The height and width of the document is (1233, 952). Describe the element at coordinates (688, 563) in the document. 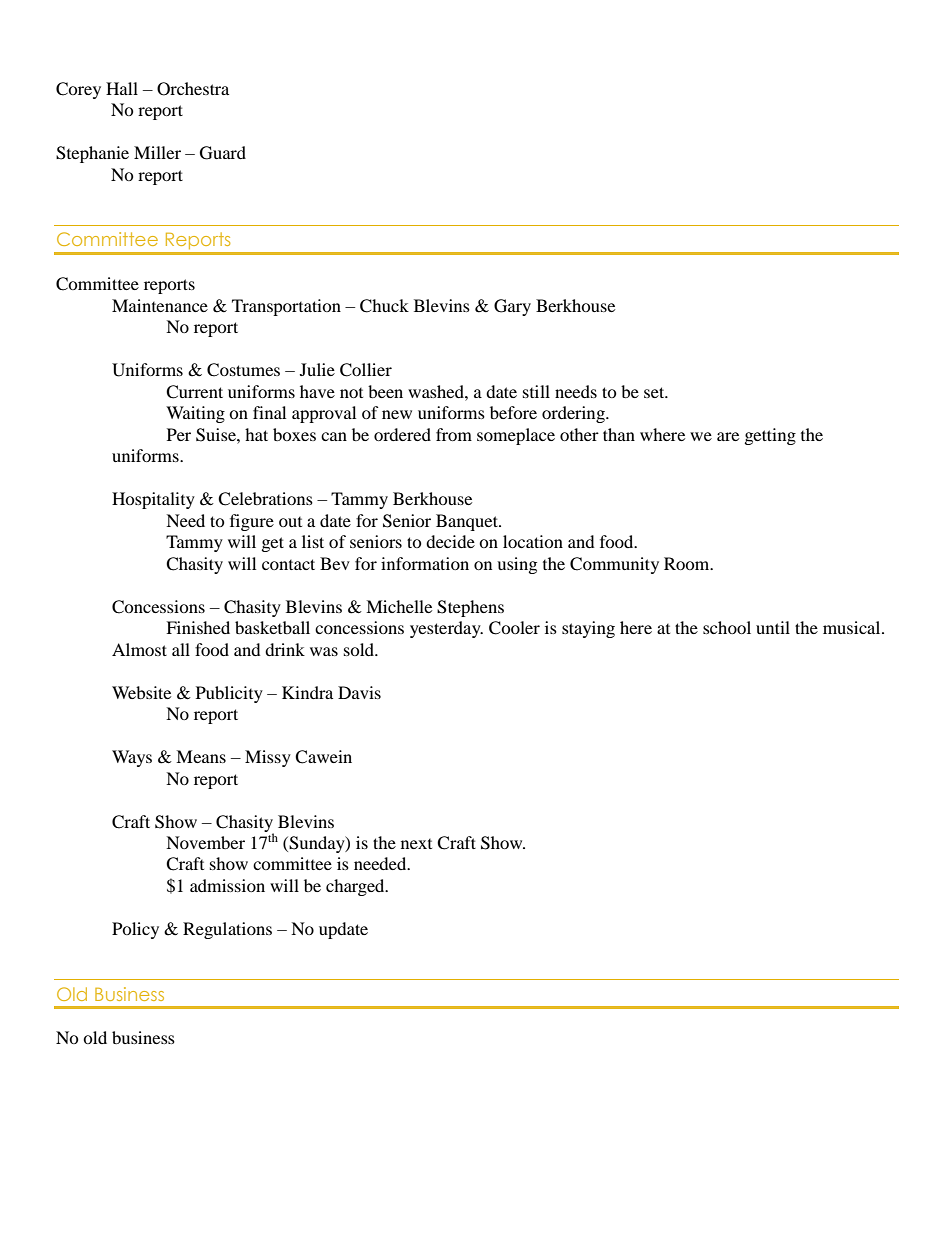

I see `Room` at that location.
